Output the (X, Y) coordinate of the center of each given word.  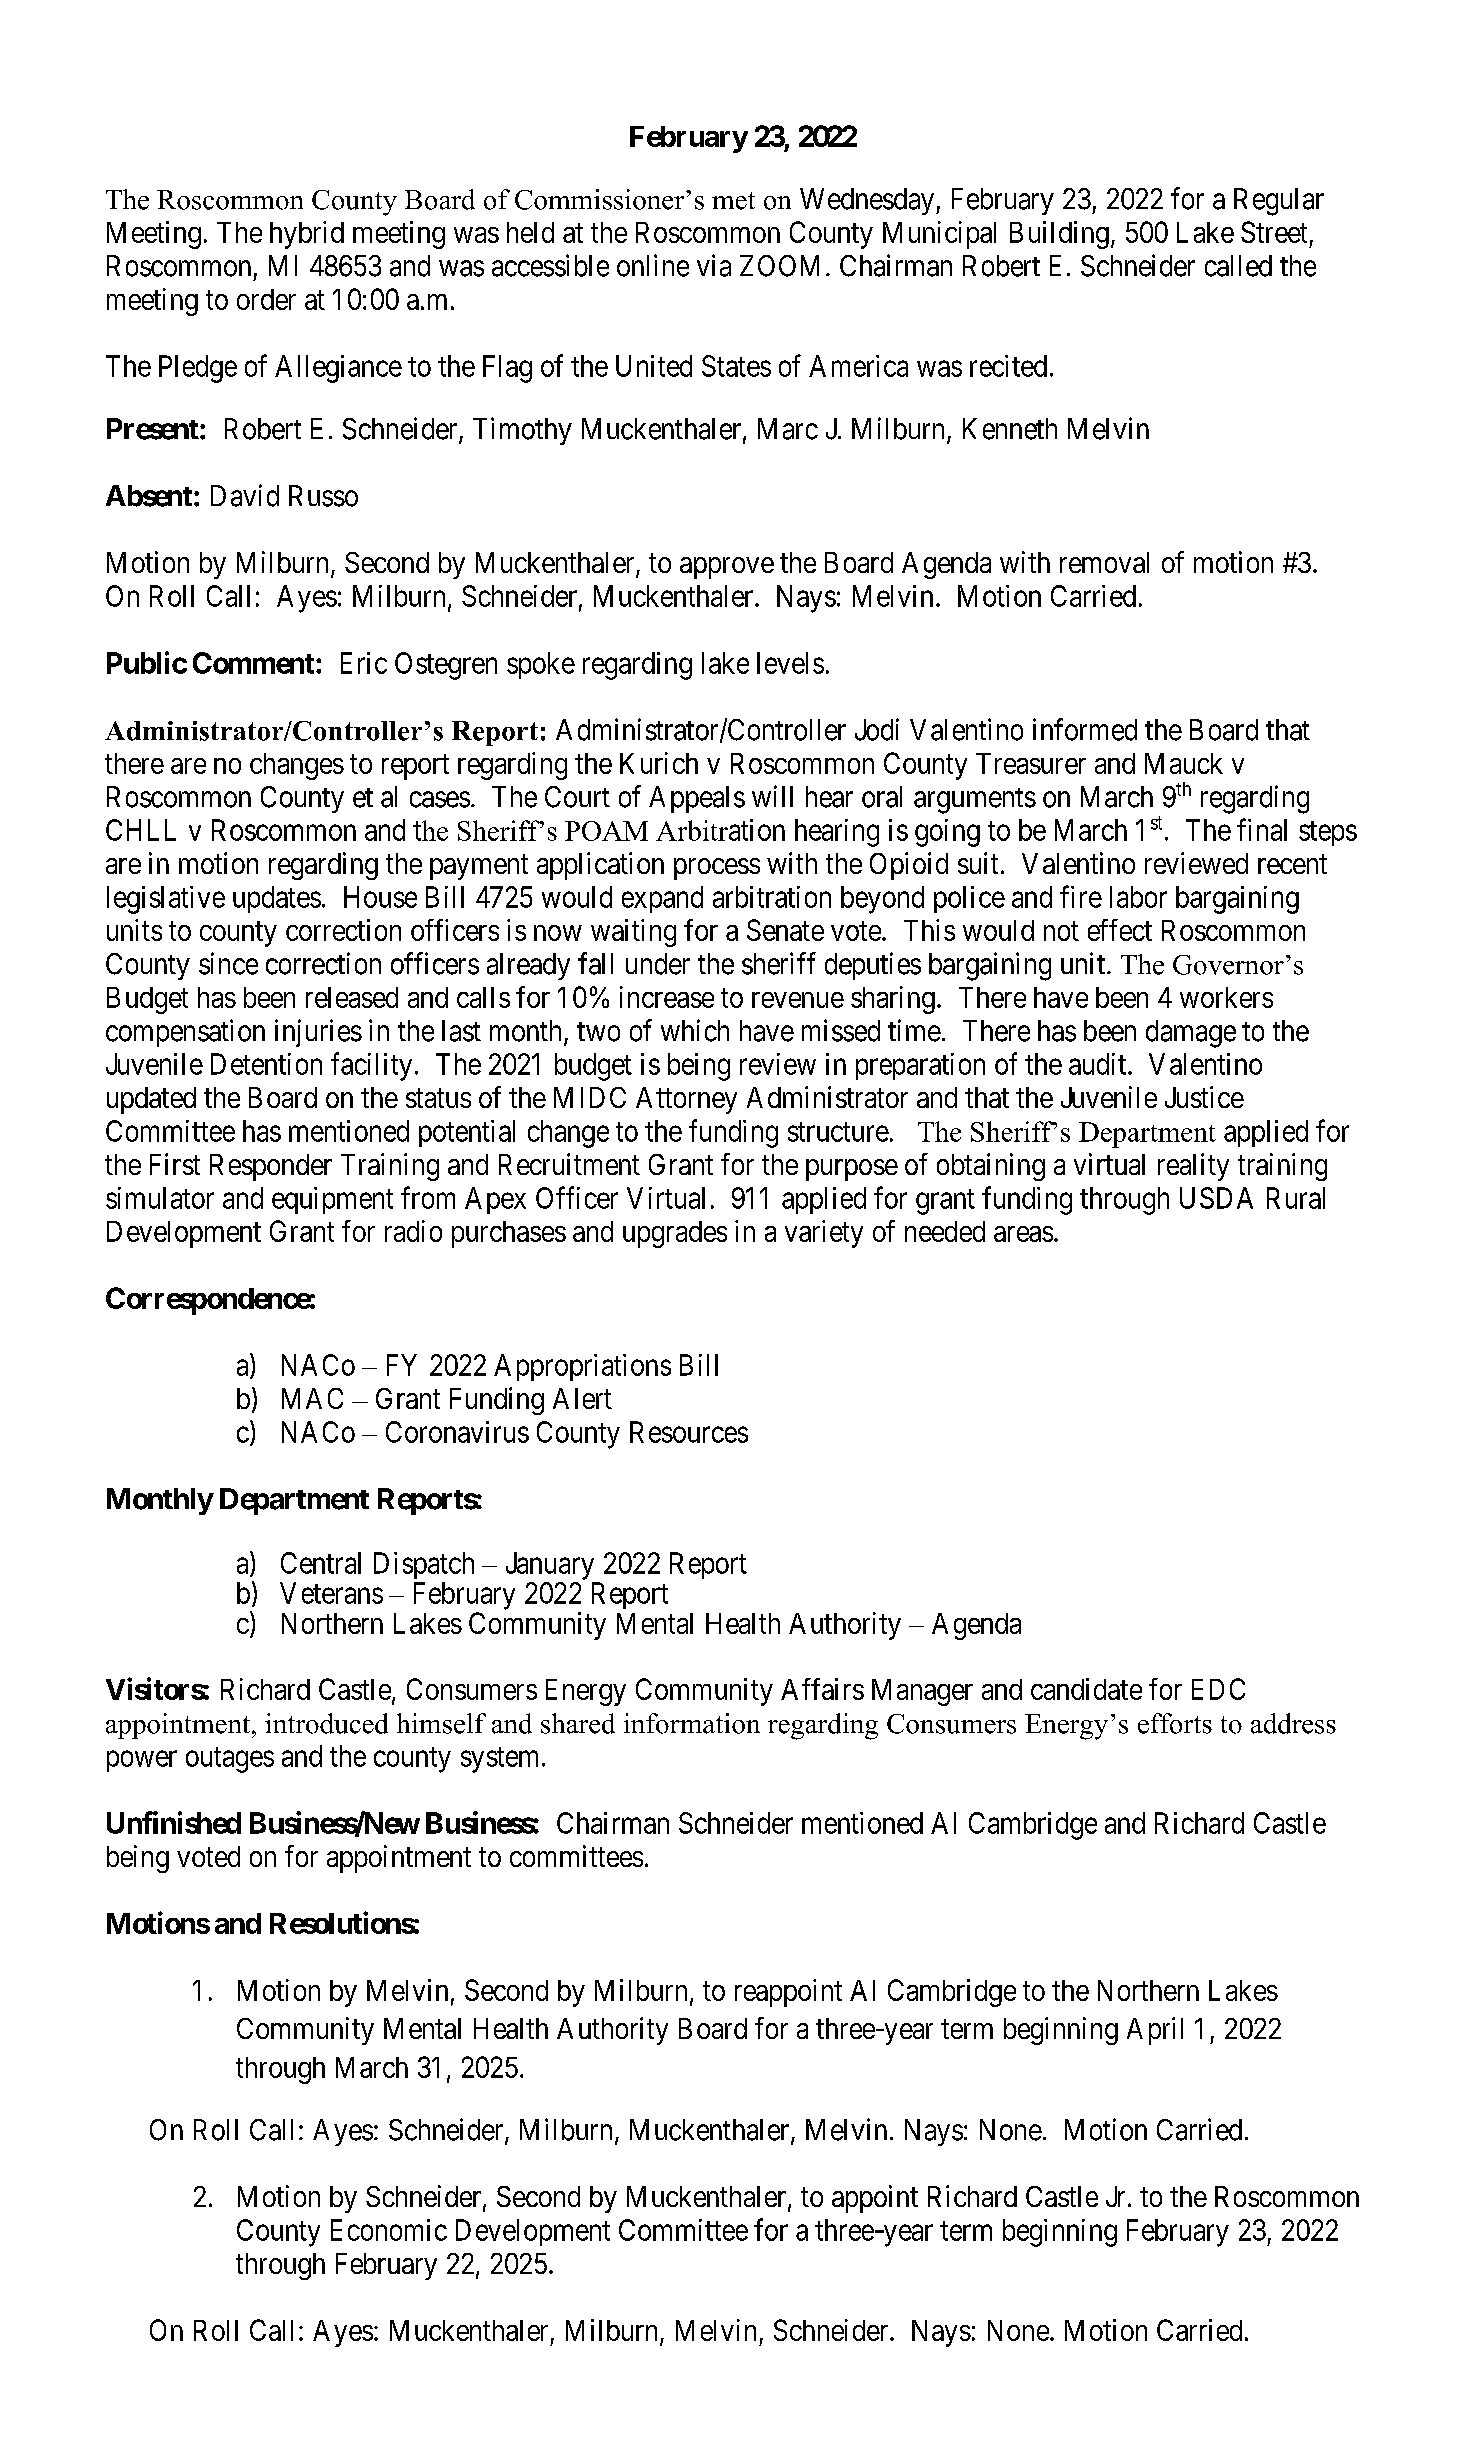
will (772, 796)
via (714, 265)
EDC (1218, 1689)
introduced (326, 1723)
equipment (332, 1200)
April (1155, 2031)
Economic (389, 2230)
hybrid (307, 235)
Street (1274, 232)
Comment (253, 663)
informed (1085, 729)
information (692, 1723)
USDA (1216, 1198)
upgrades (675, 1234)
